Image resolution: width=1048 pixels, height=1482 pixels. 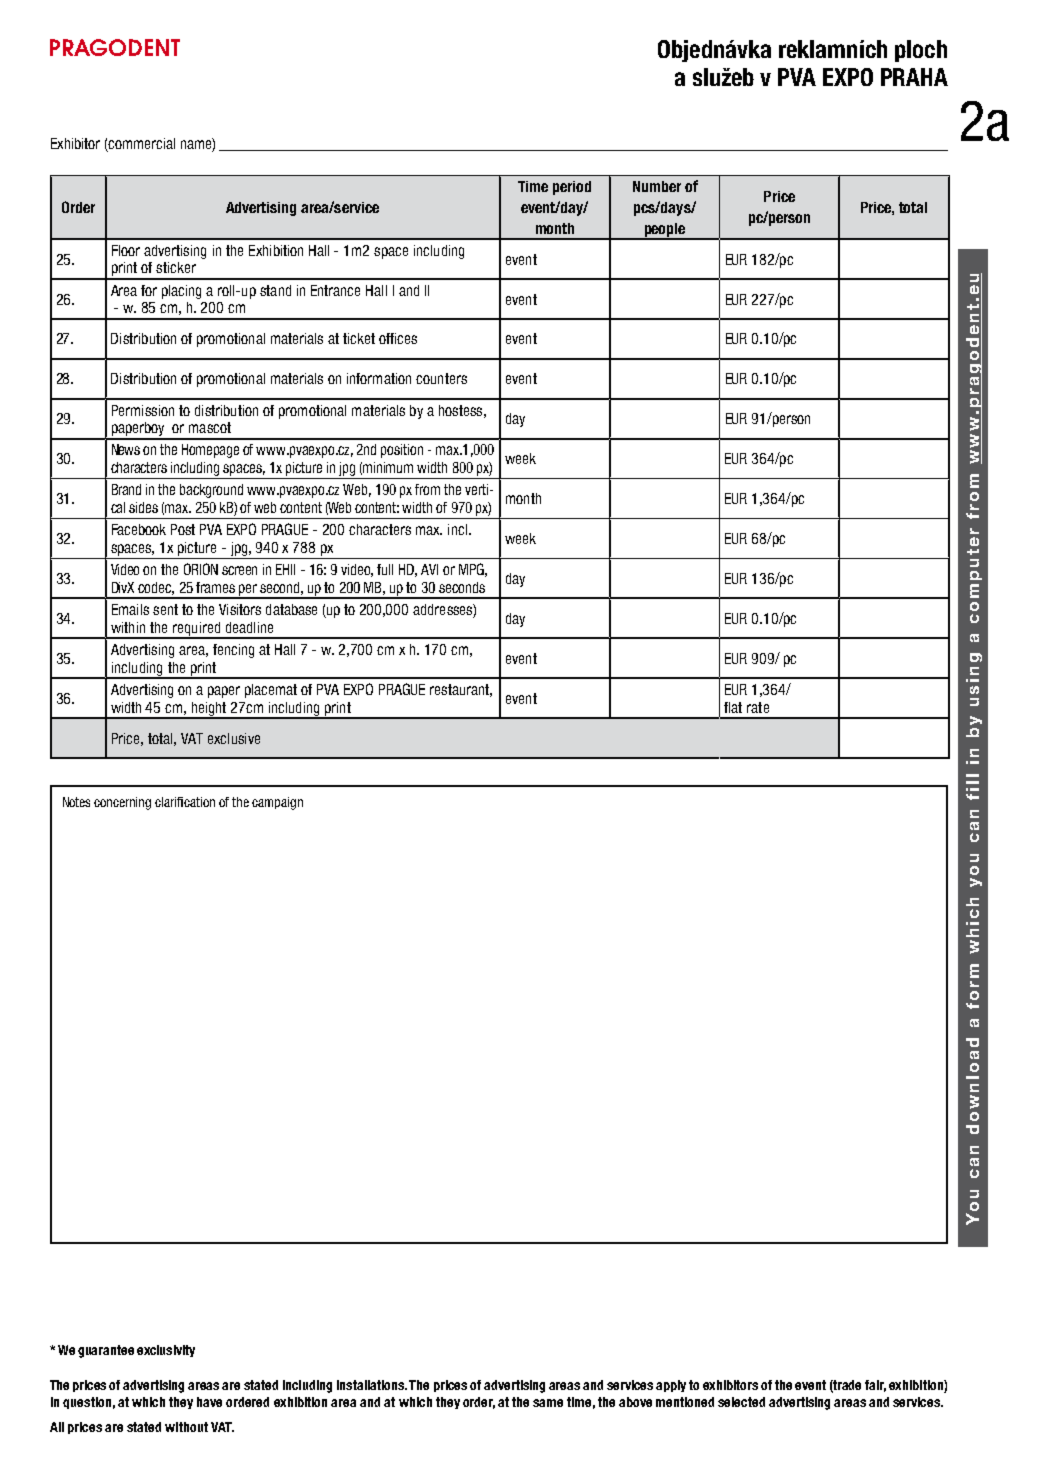 I want to click on have, so click(x=209, y=1402).
